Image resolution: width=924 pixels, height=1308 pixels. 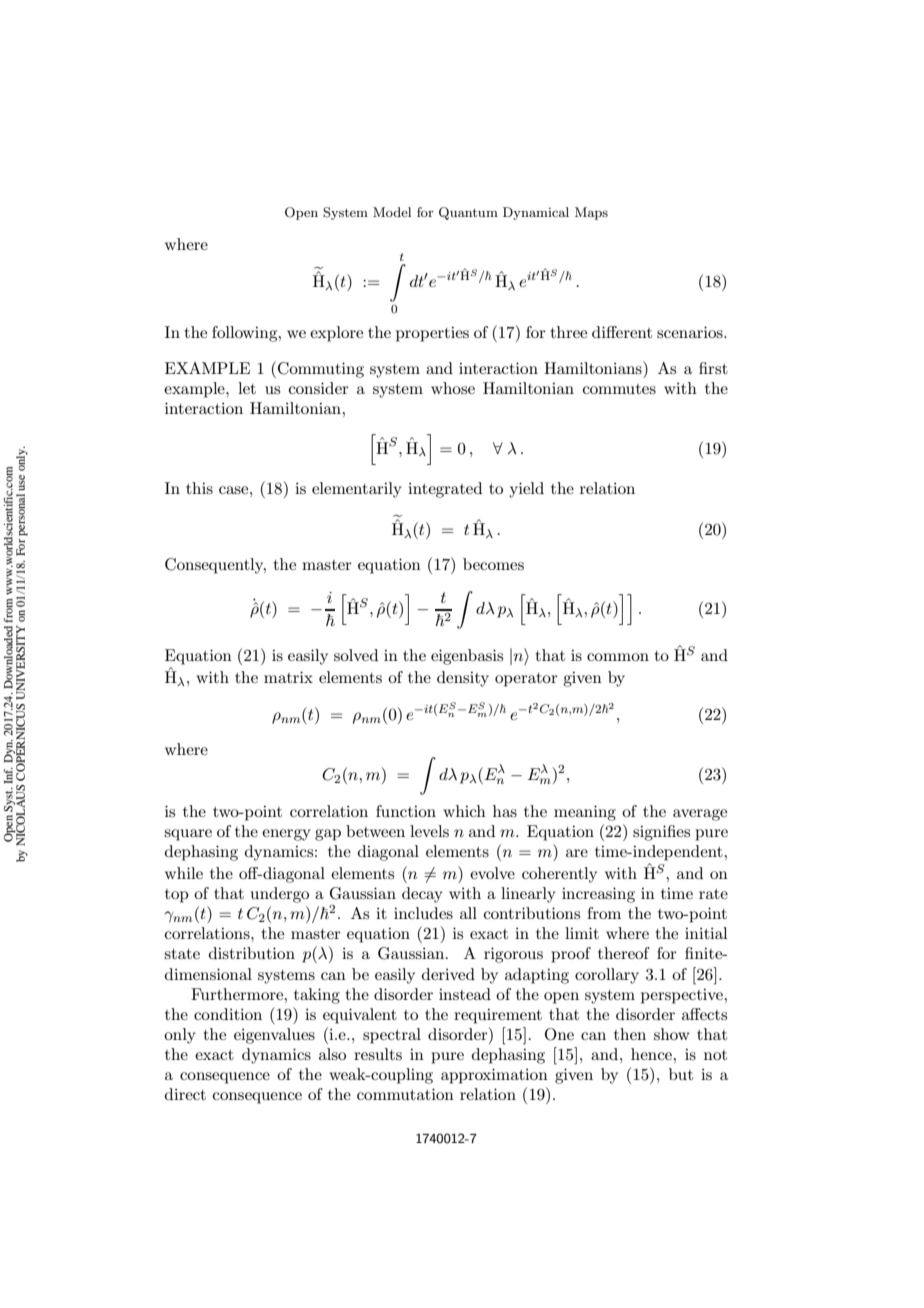 What do you see at coordinates (464, 811) in the image?
I see `which` at bounding box center [464, 811].
